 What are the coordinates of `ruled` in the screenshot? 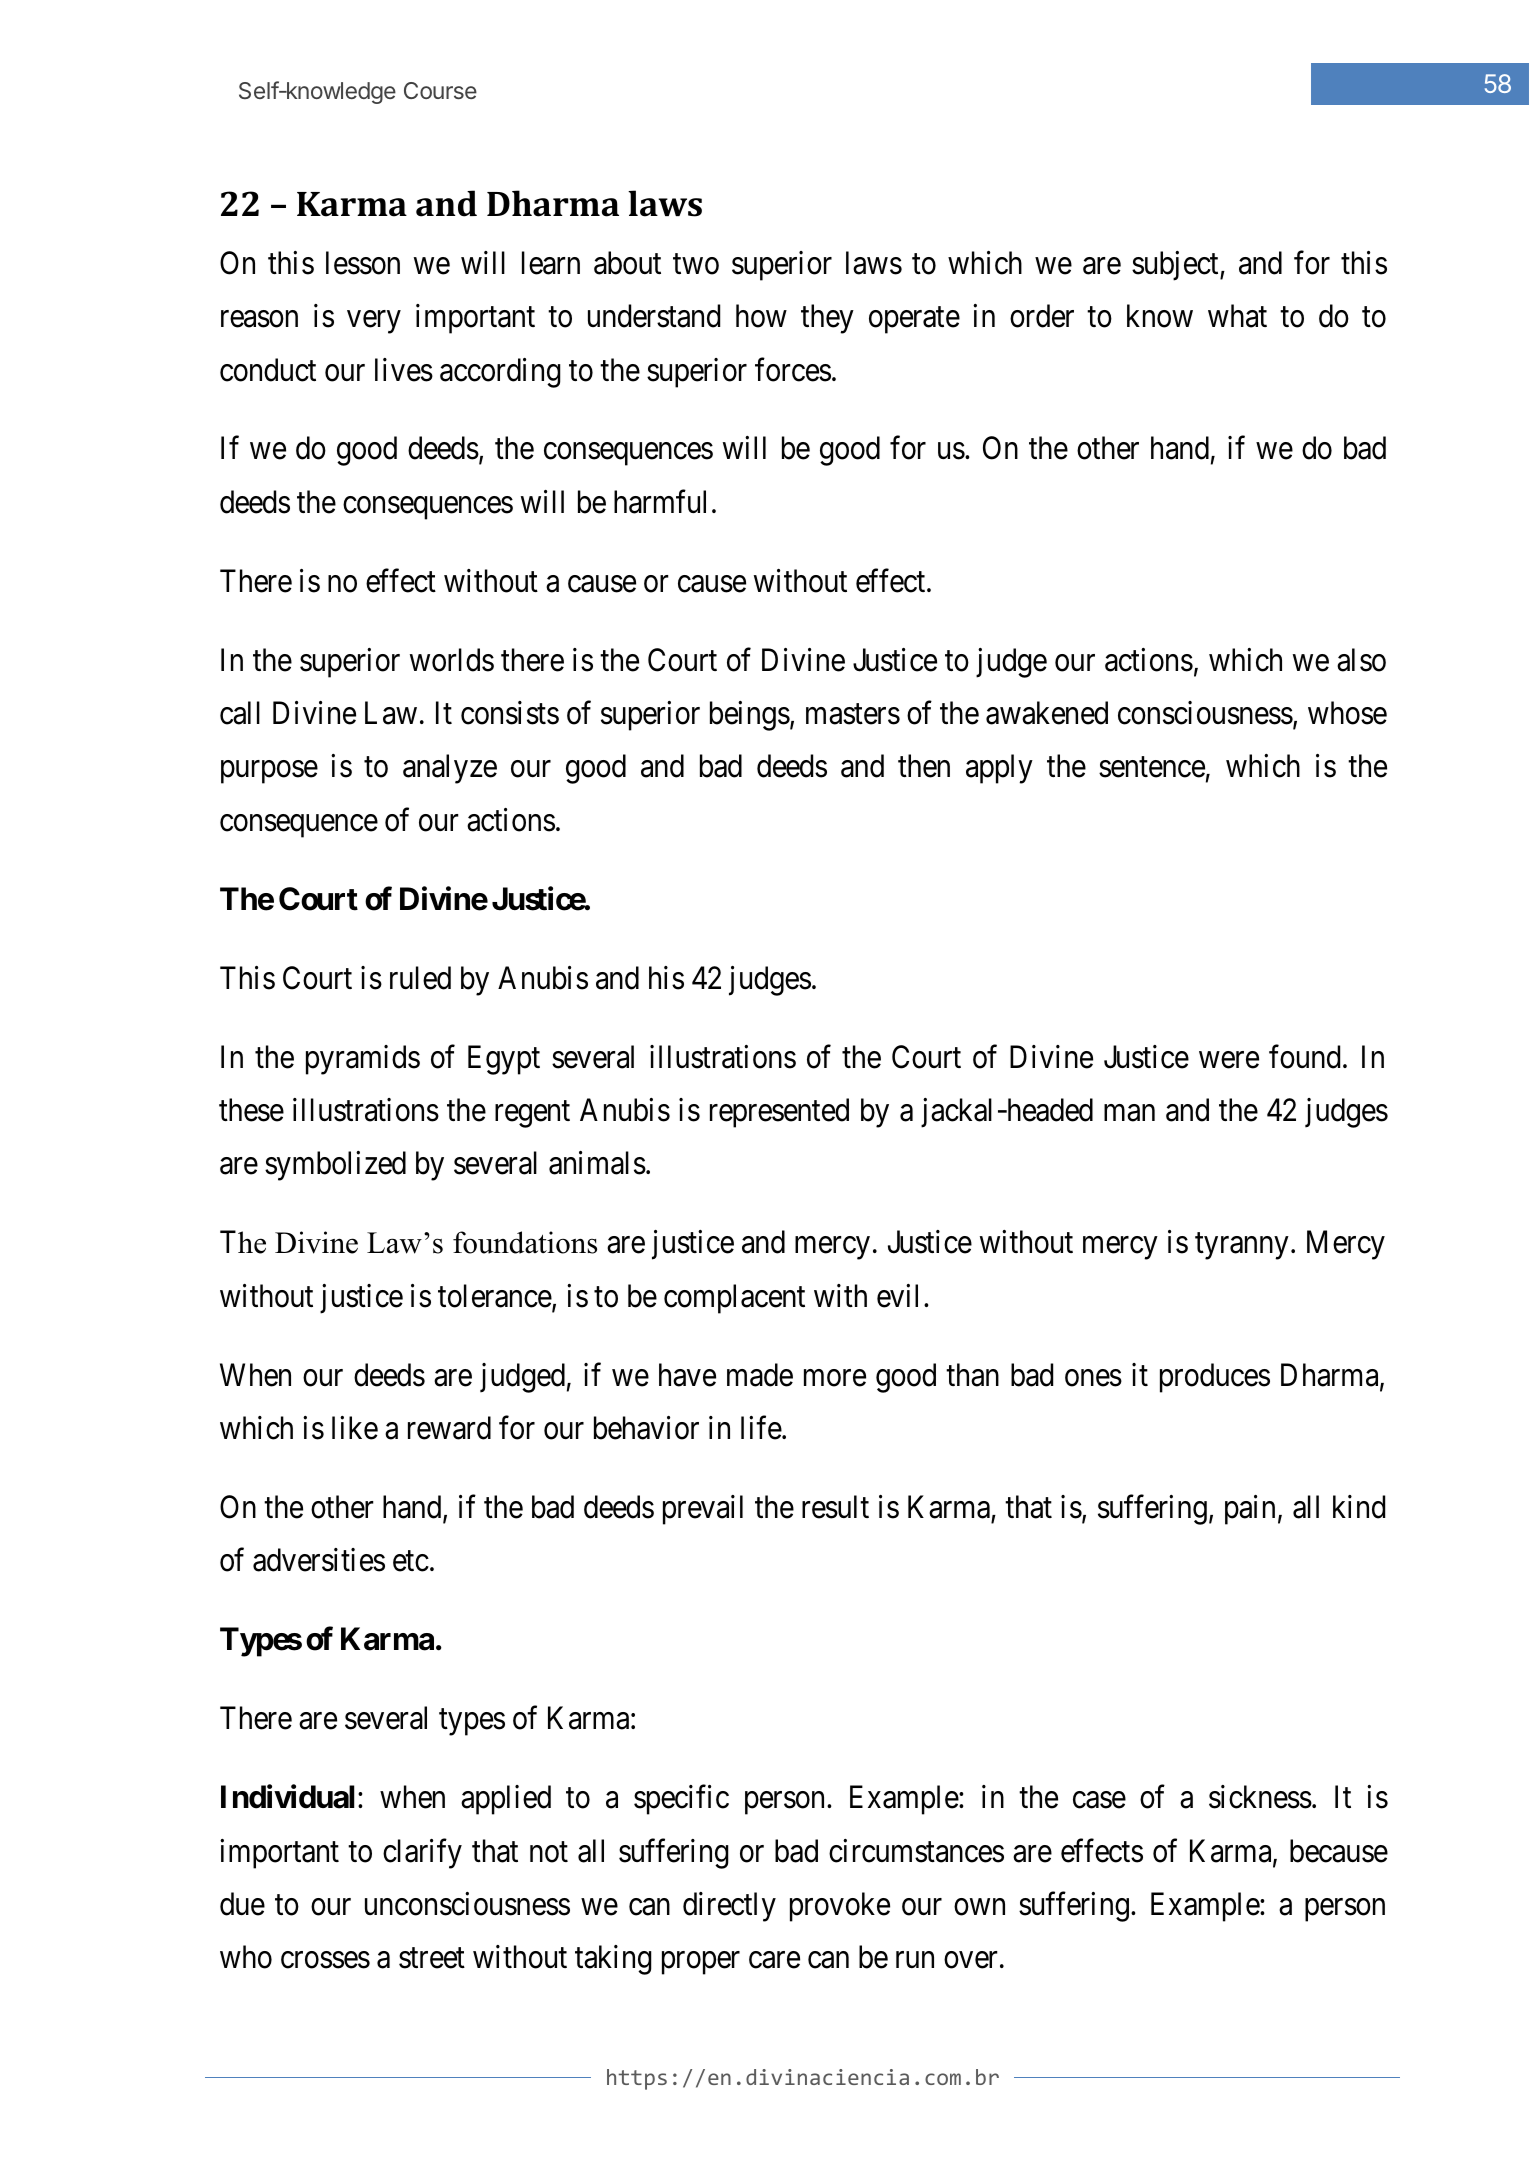 It's located at (420, 978).
